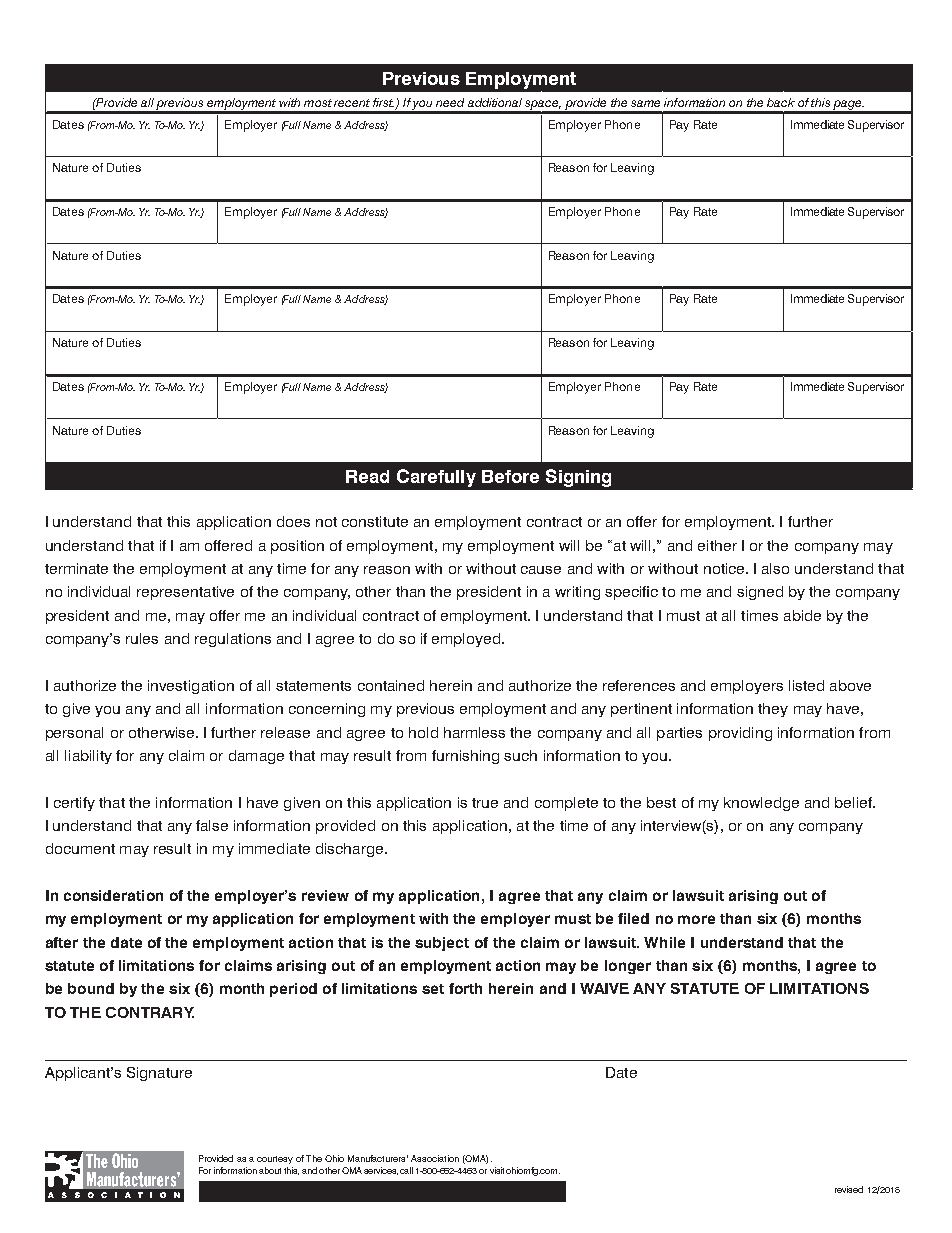 This screenshot has height=1233, width=952. Describe the element at coordinates (435, 1158) in the screenshot. I see `Association` at that location.
